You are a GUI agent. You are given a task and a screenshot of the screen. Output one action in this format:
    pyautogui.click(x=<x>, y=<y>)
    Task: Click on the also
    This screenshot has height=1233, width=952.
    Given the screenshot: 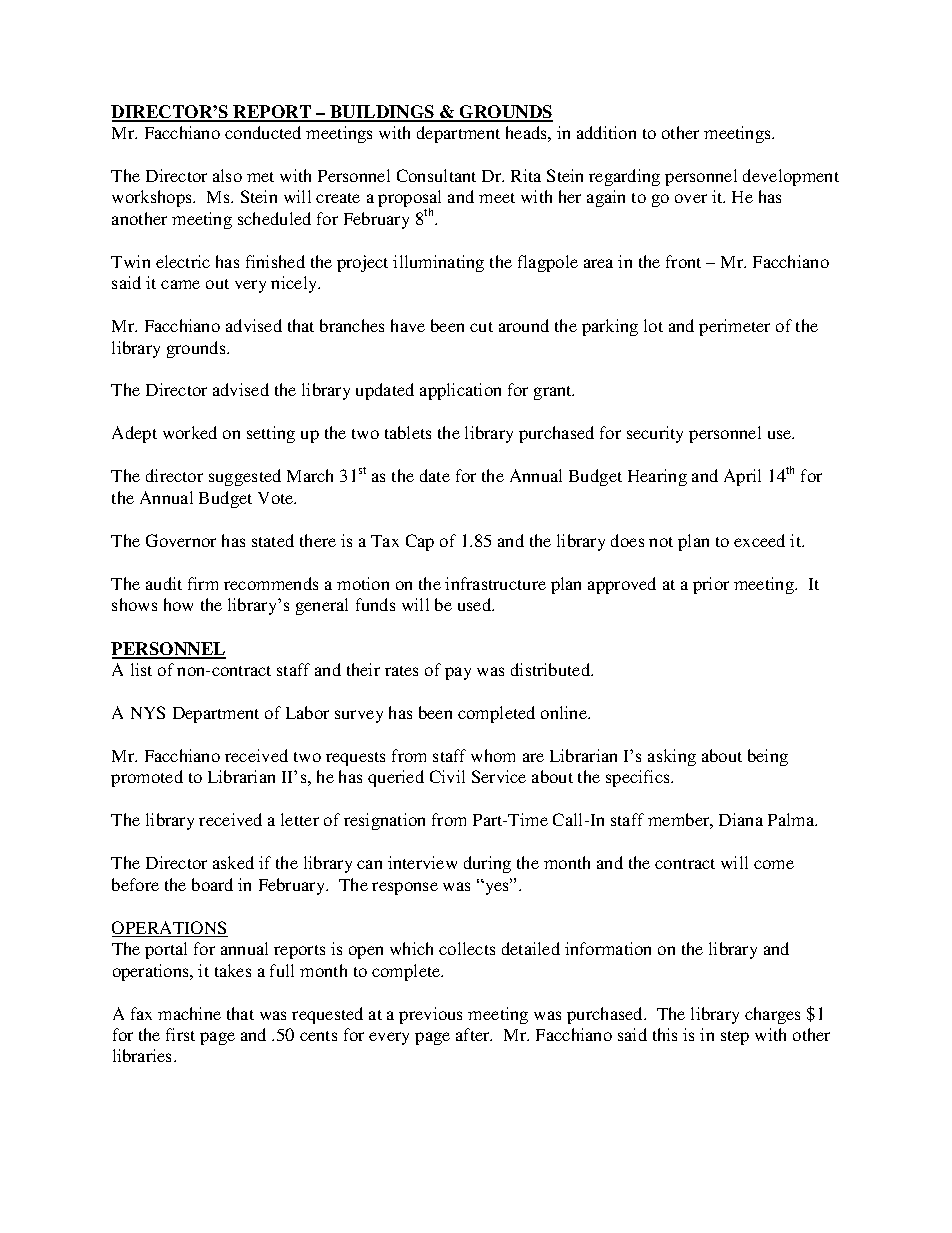 What is the action you would take?
    pyautogui.click(x=227, y=175)
